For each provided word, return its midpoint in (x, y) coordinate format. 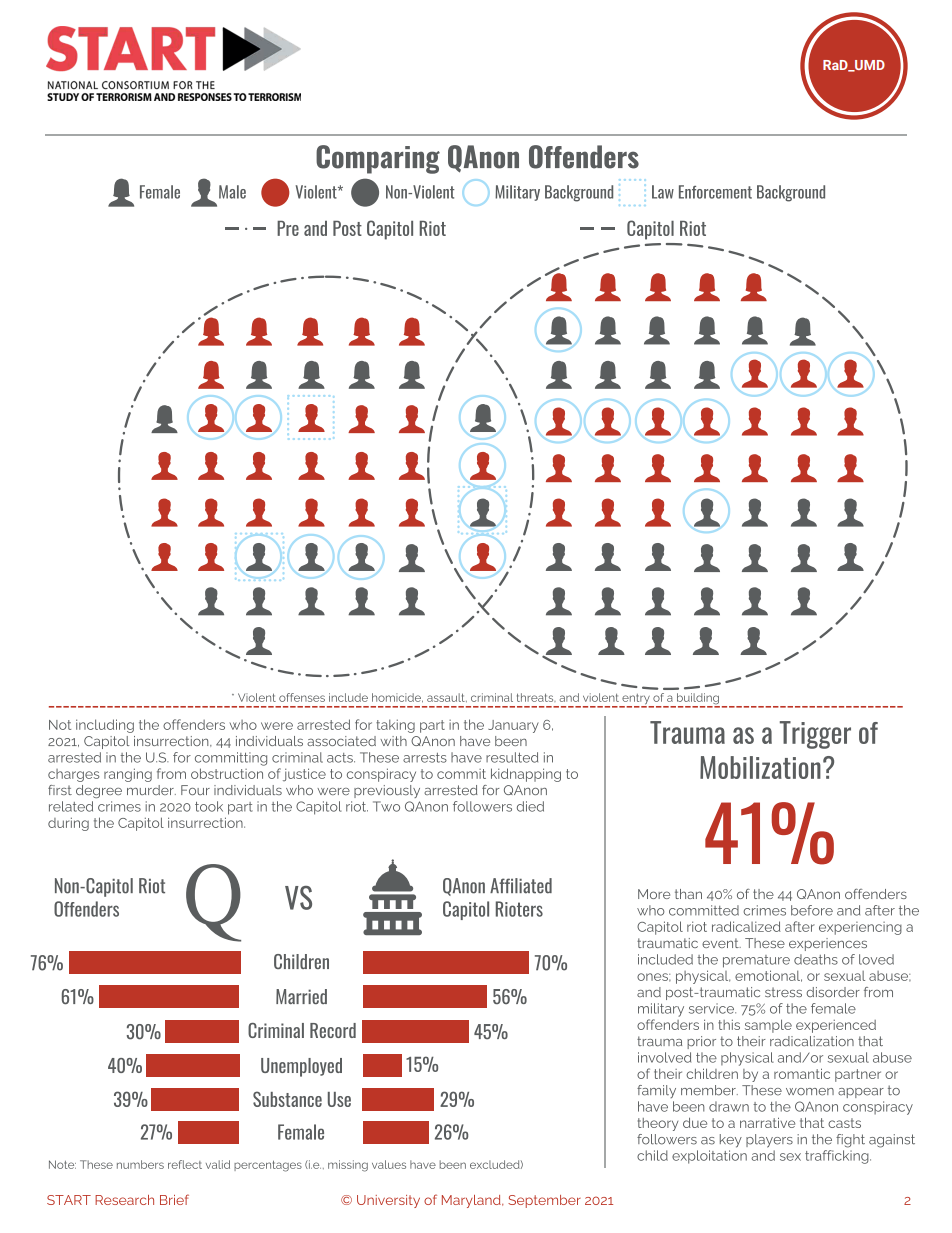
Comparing (378, 159)
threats (536, 697)
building (697, 700)
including (105, 726)
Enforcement (715, 192)
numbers (140, 1164)
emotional (768, 976)
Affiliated (521, 886)
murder (151, 790)
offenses (302, 697)
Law (663, 192)
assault (447, 697)
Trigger (815, 735)
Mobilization (760, 767)
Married (301, 996)
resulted (512, 757)
